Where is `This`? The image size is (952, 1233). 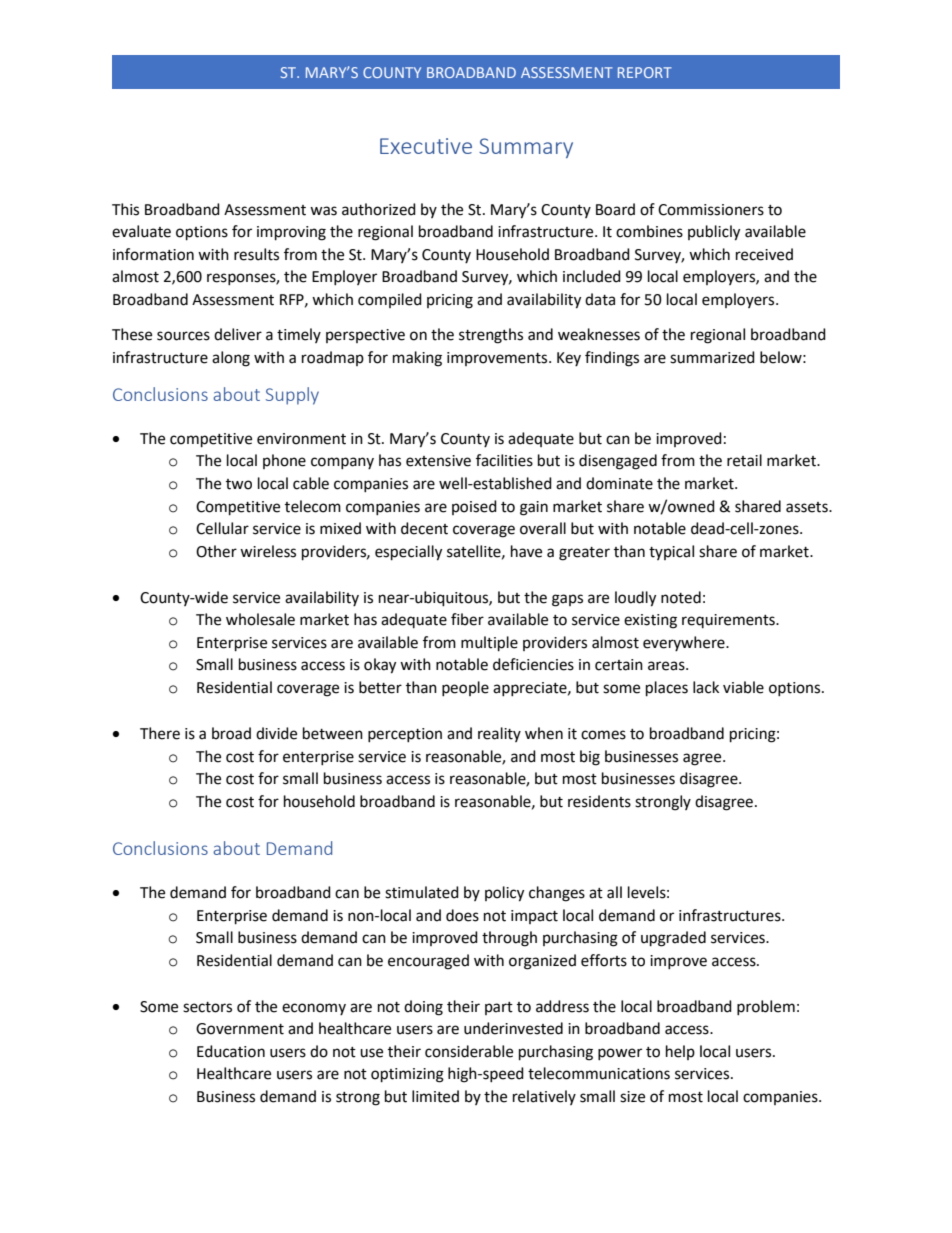 This is located at coordinates (125, 209).
